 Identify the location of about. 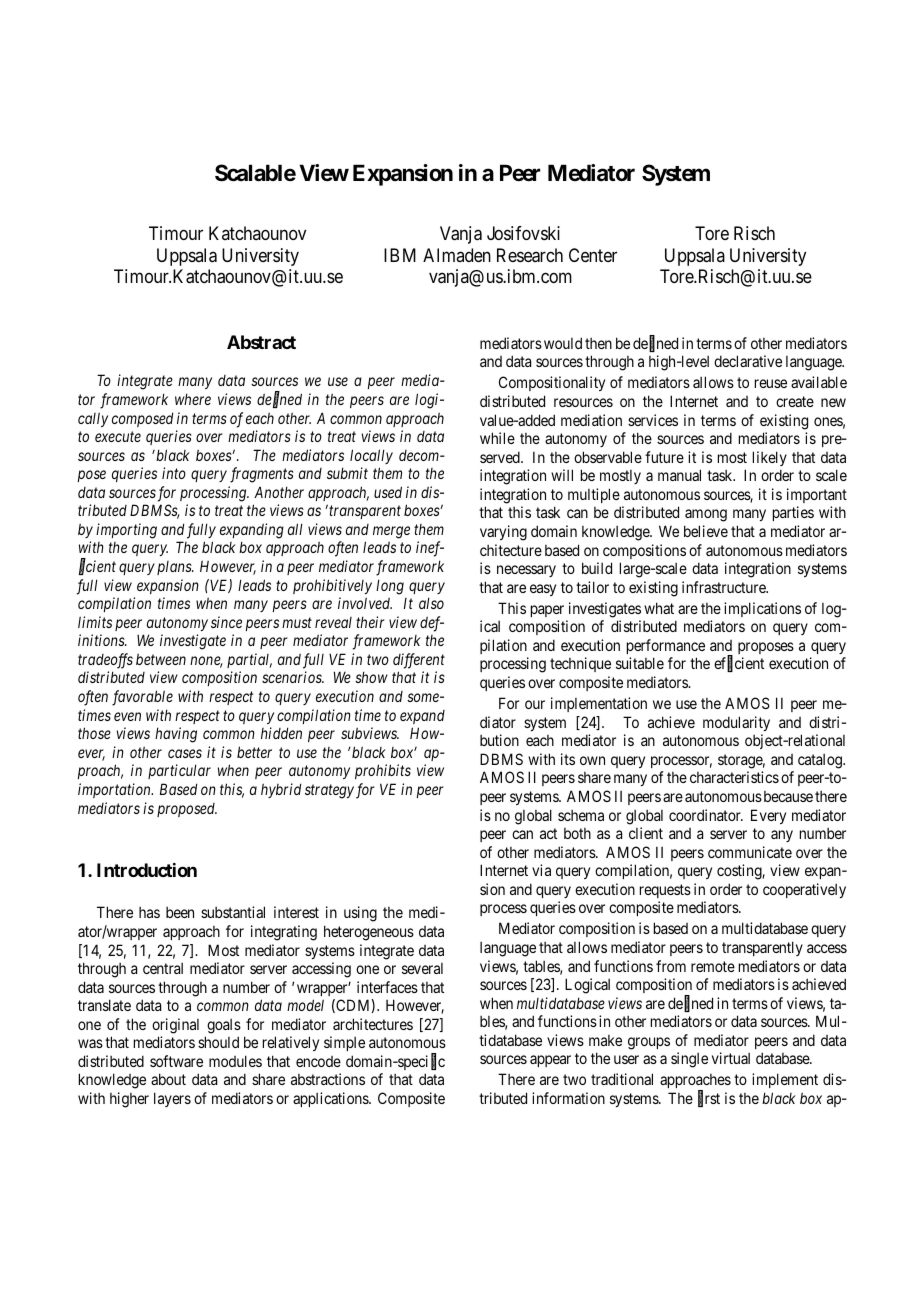
(168, 1079).
